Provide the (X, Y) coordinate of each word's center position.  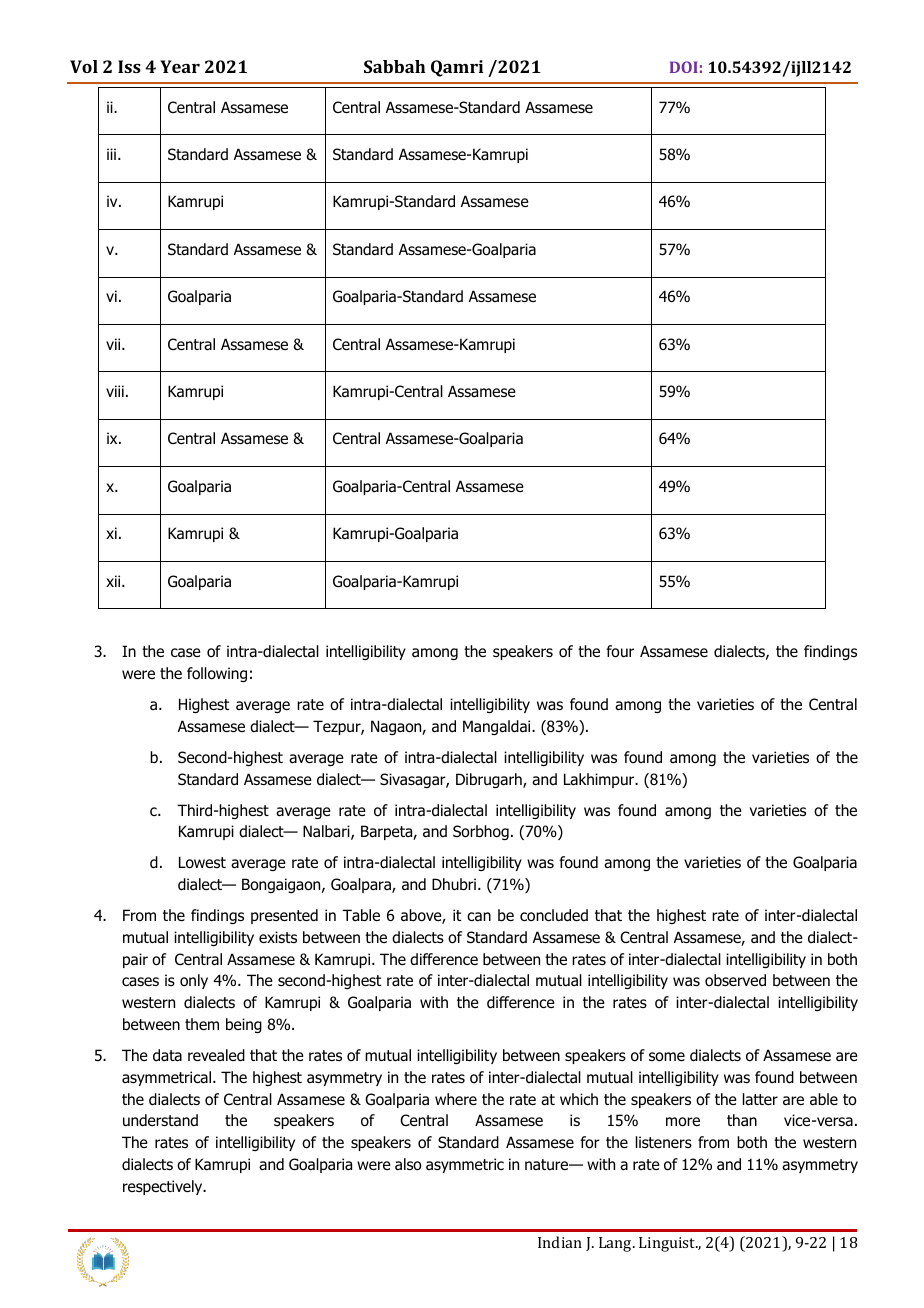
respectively (164, 1187)
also (408, 1164)
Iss (129, 66)
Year (180, 66)
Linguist (668, 1244)
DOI (684, 67)
